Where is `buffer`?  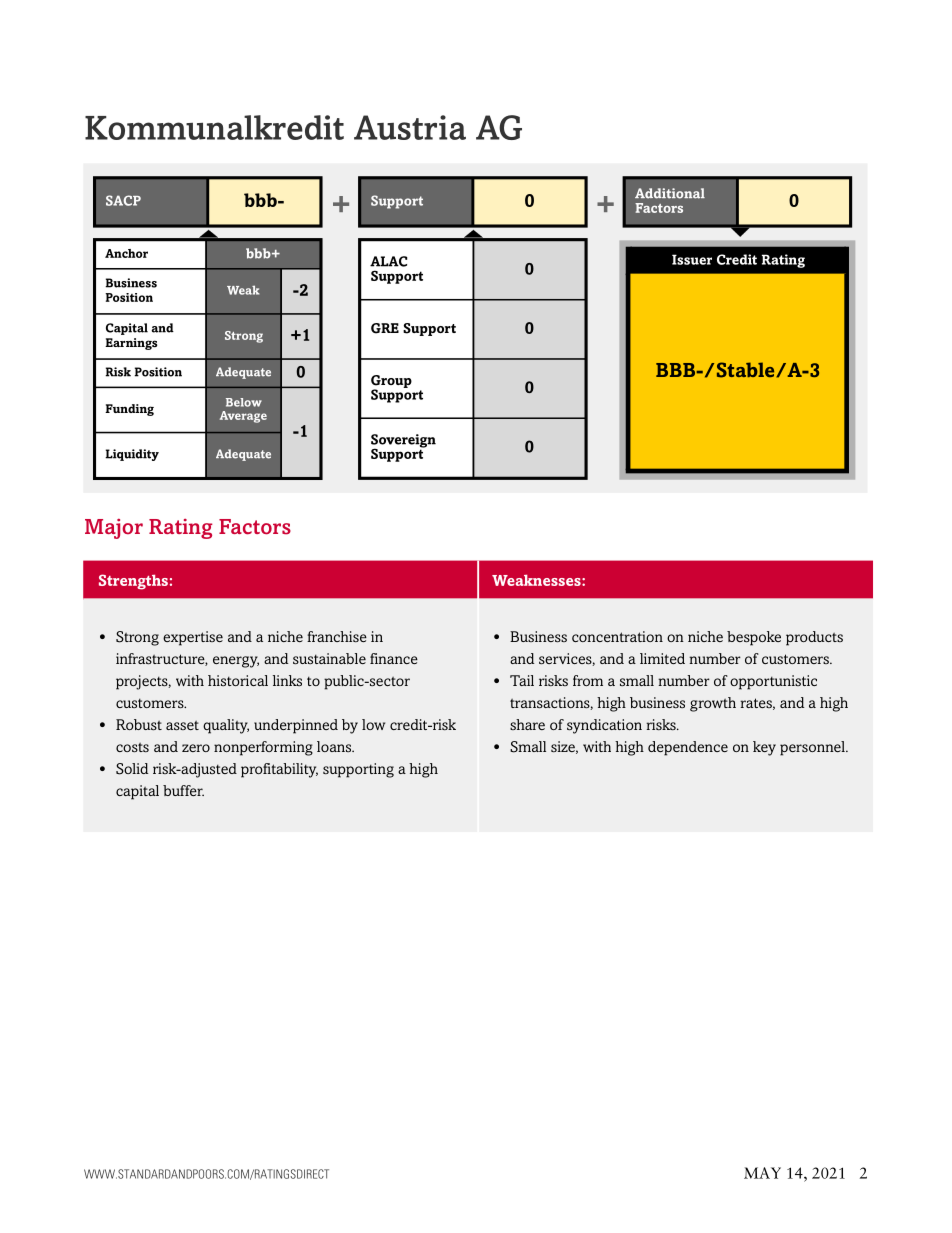 buffer is located at coordinates (183, 790).
